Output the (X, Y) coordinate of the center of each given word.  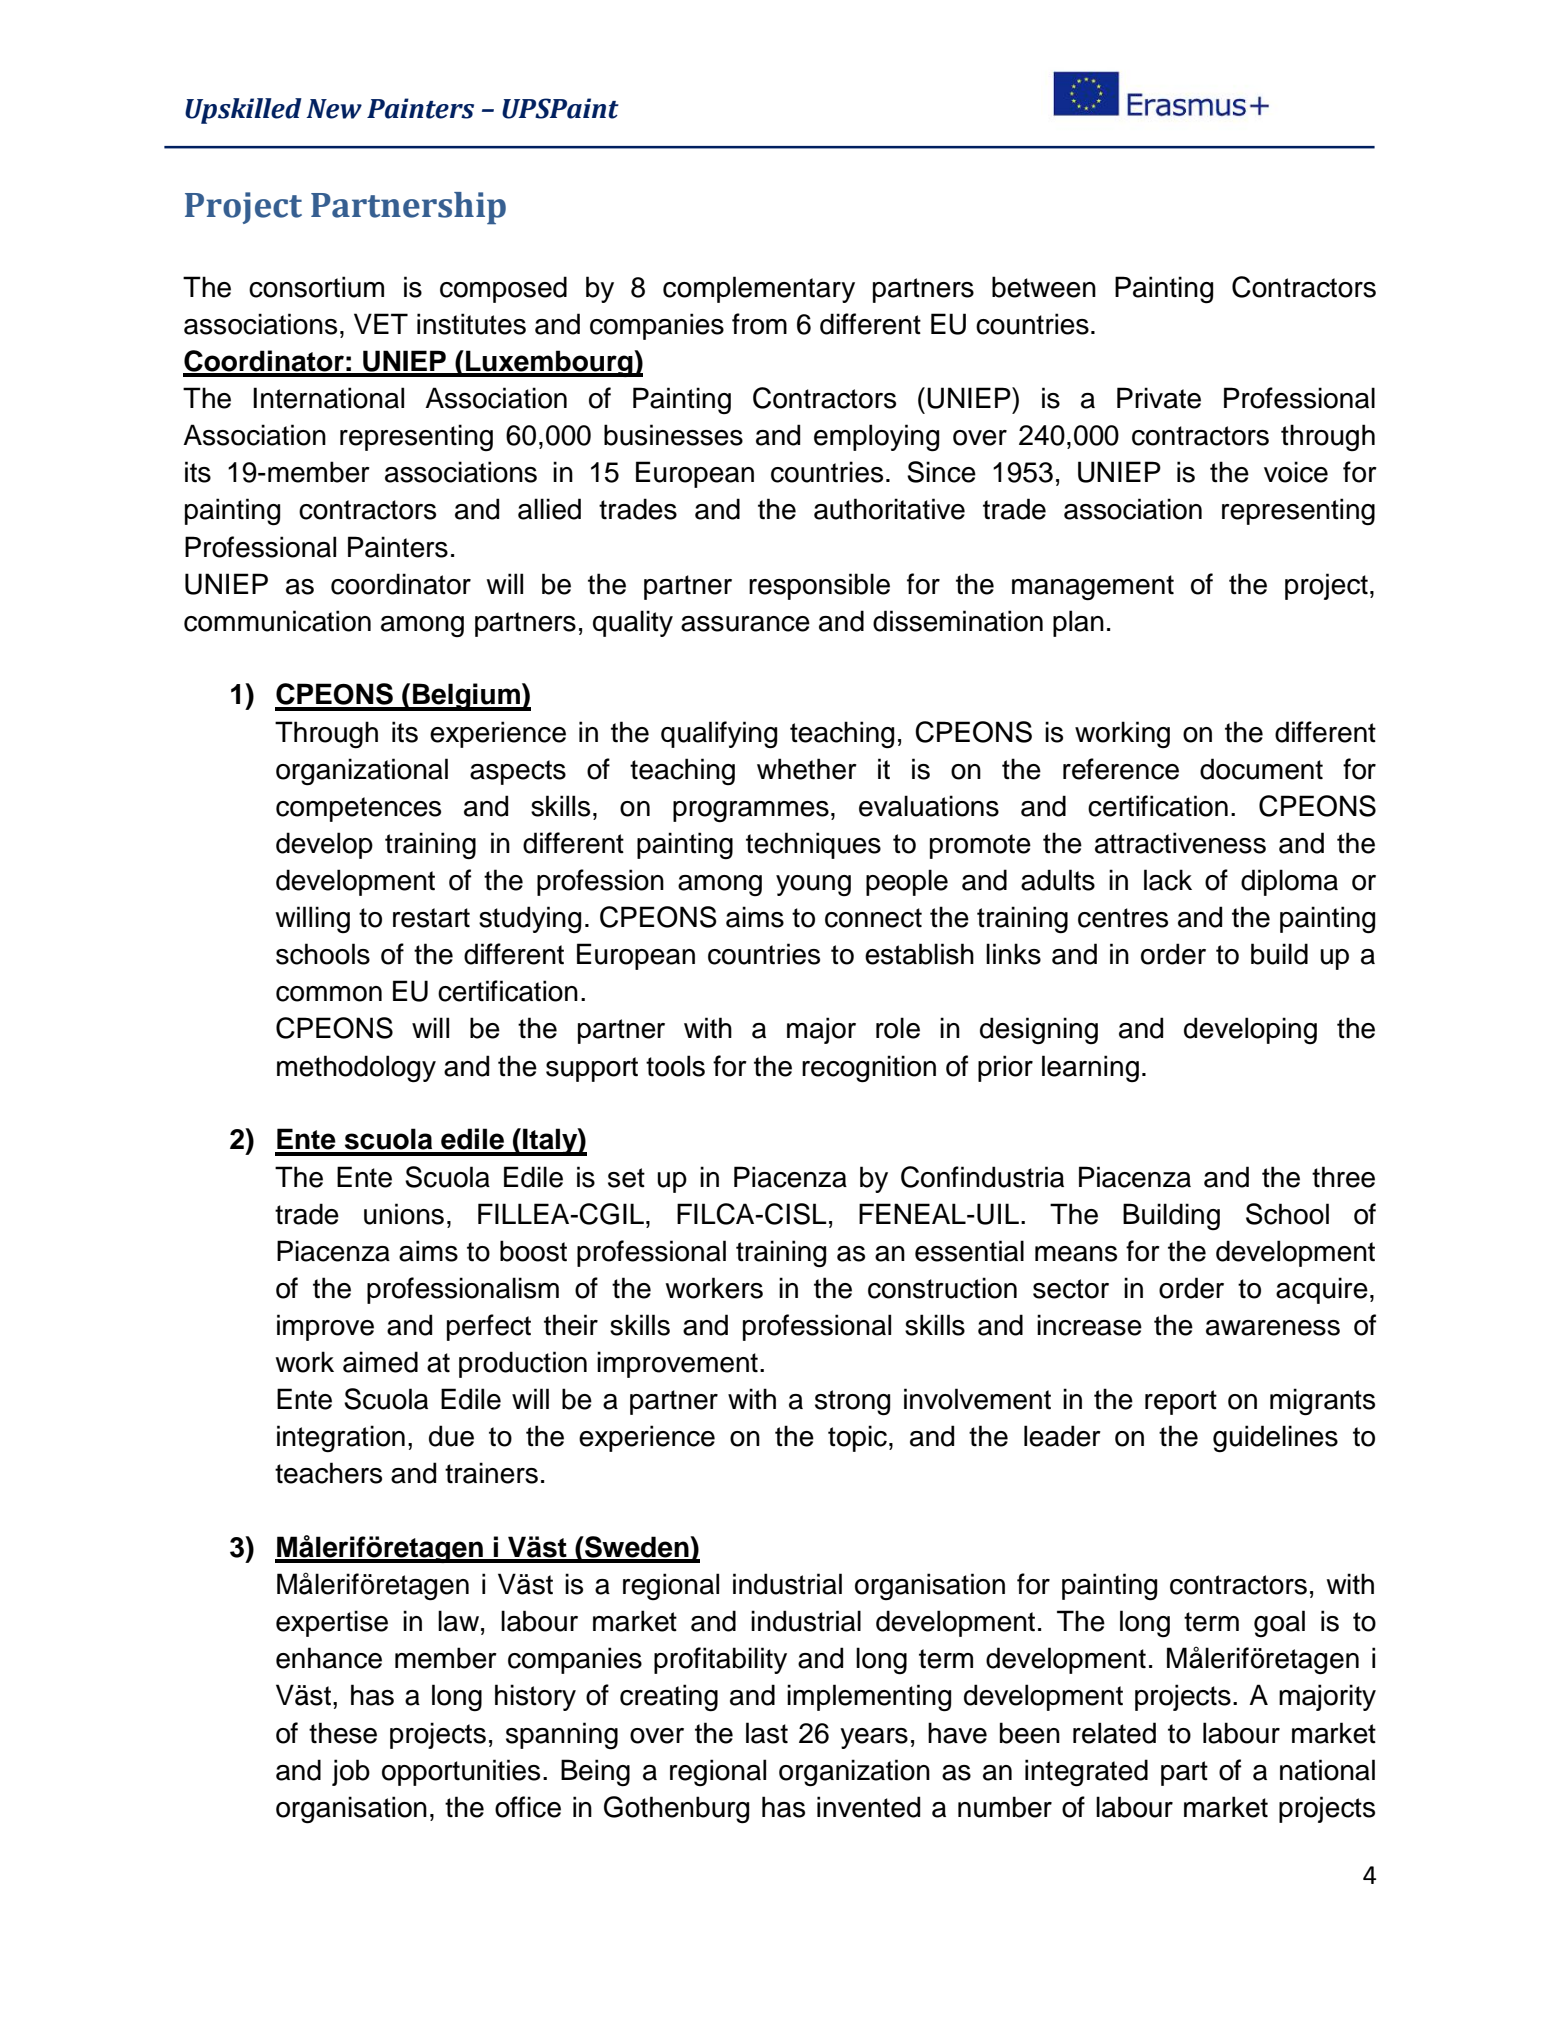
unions (404, 1214)
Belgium (466, 697)
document (1261, 769)
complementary (759, 289)
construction (942, 1288)
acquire (1322, 1290)
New (334, 109)
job (351, 1772)
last (767, 1733)
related (1114, 1733)
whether (807, 769)
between (1044, 287)
